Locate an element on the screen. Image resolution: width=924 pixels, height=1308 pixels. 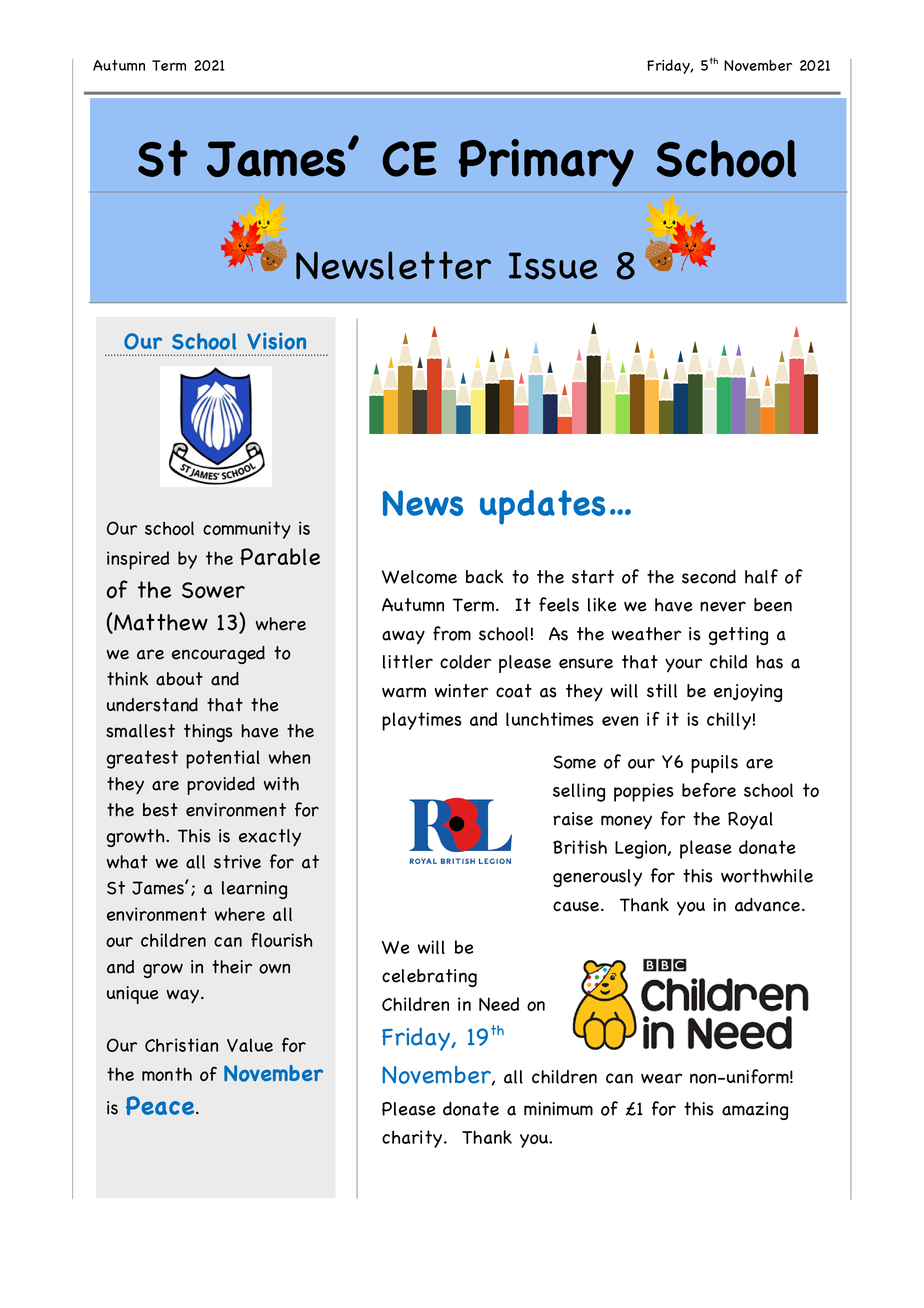
Peace is located at coordinates (161, 1106).
